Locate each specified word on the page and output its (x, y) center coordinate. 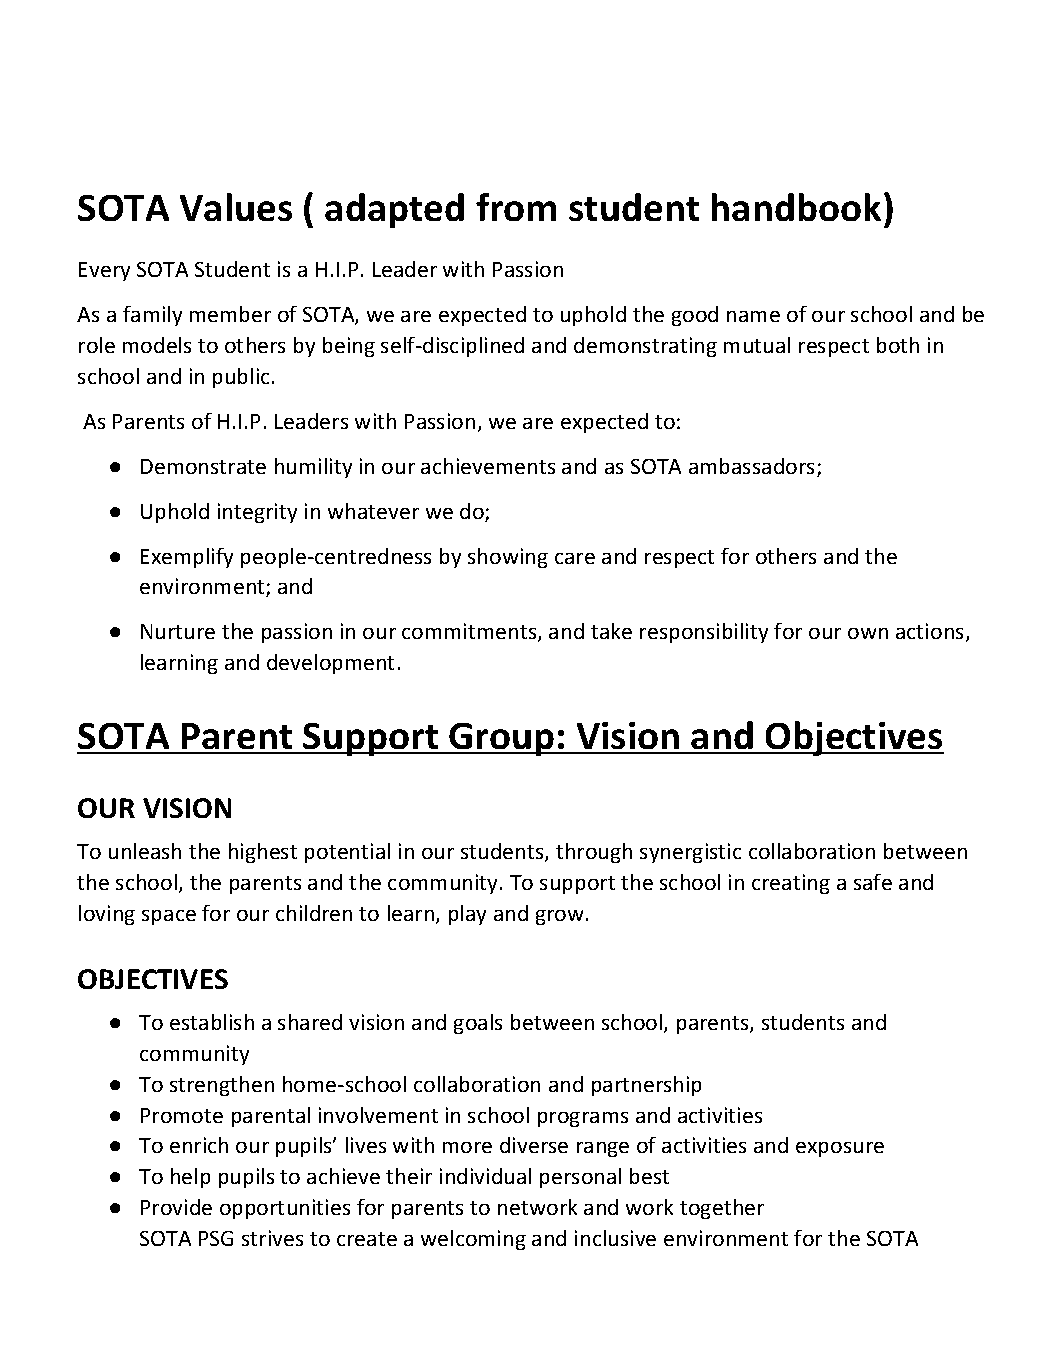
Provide (176, 1207)
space (169, 917)
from (516, 207)
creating (791, 884)
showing (508, 558)
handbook (796, 207)
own (868, 633)
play (467, 915)
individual (485, 1176)
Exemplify (187, 558)
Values (236, 207)
